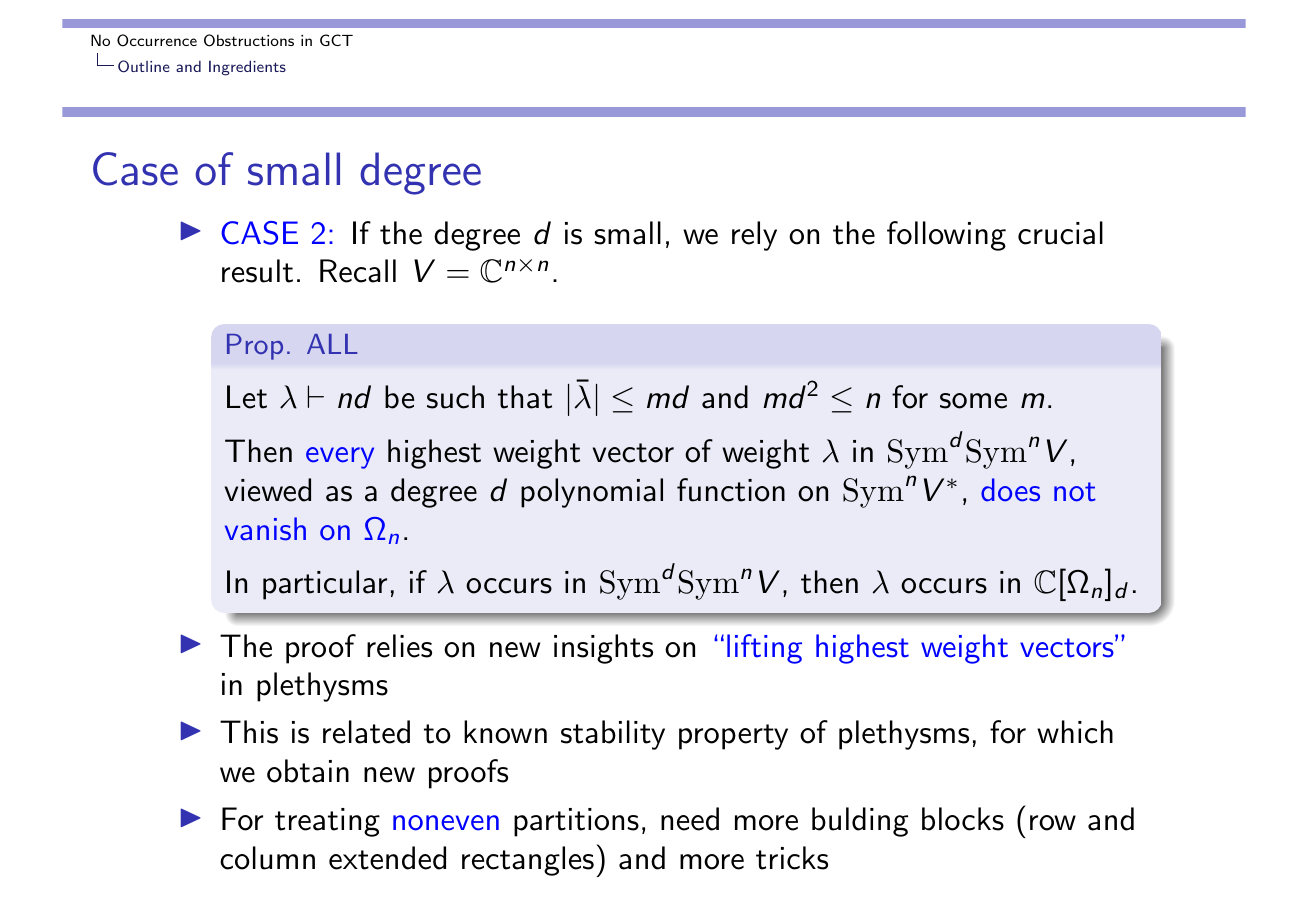 The width and height of the page is (1308, 924). What do you see at coordinates (1010, 490) in the page?
I see `does` at bounding box center [1010, 490].
